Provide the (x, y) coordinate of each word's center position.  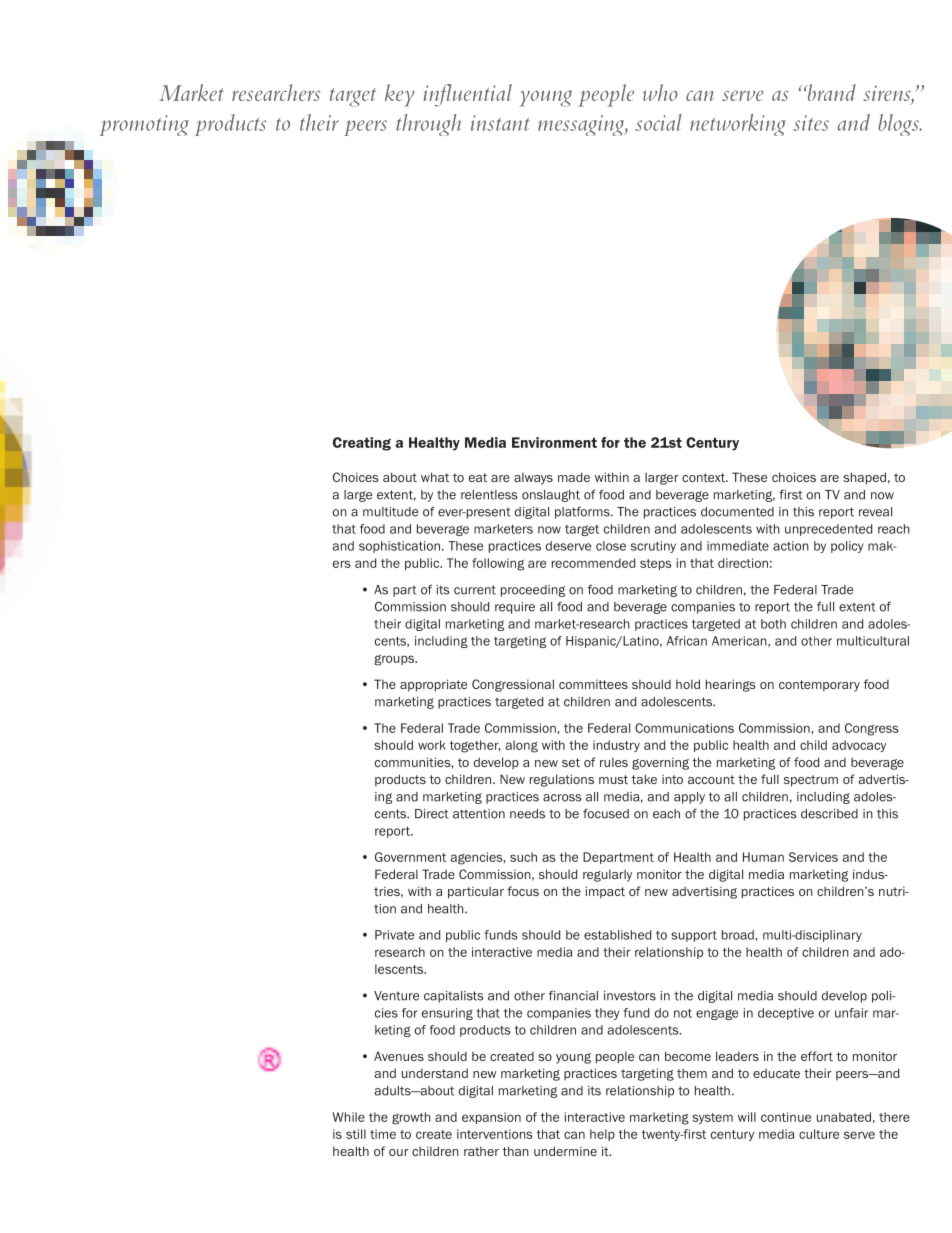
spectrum (811, 781)
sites (811, 123)
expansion (491, 1118)
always (533, 478)
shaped (864, 478)
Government (410, 857)
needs (527, 814)
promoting (144, 125)
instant (500, 123)
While (348, 1117)
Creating (362, 444)
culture (819, 1134)
